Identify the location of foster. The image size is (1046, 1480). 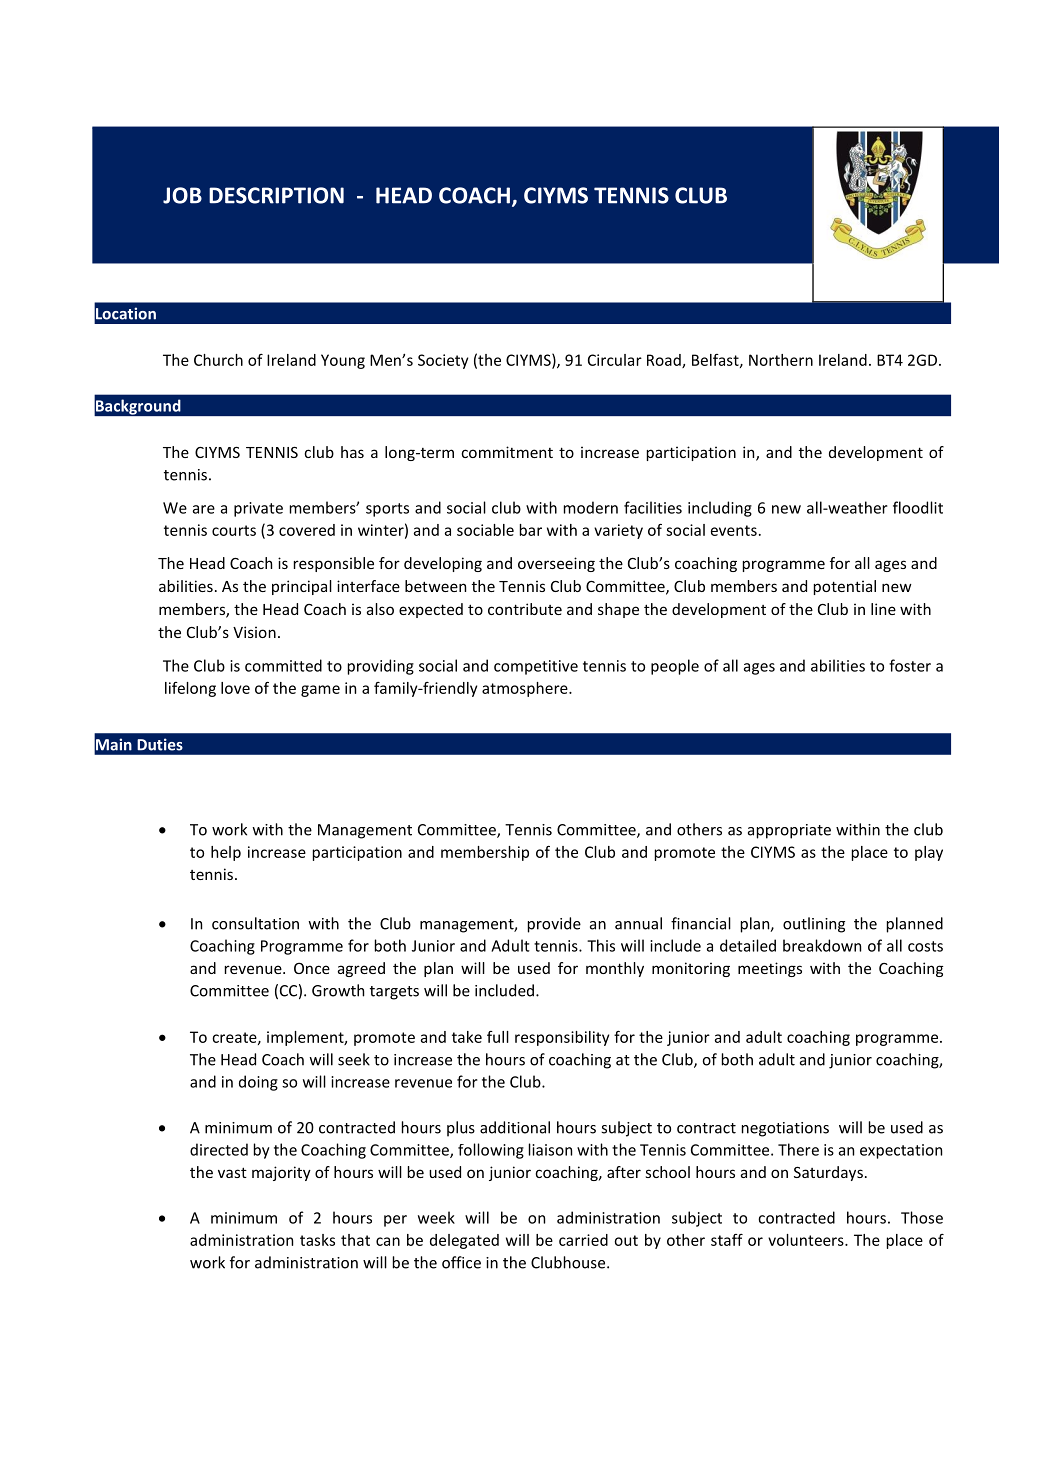
(910, 665).
